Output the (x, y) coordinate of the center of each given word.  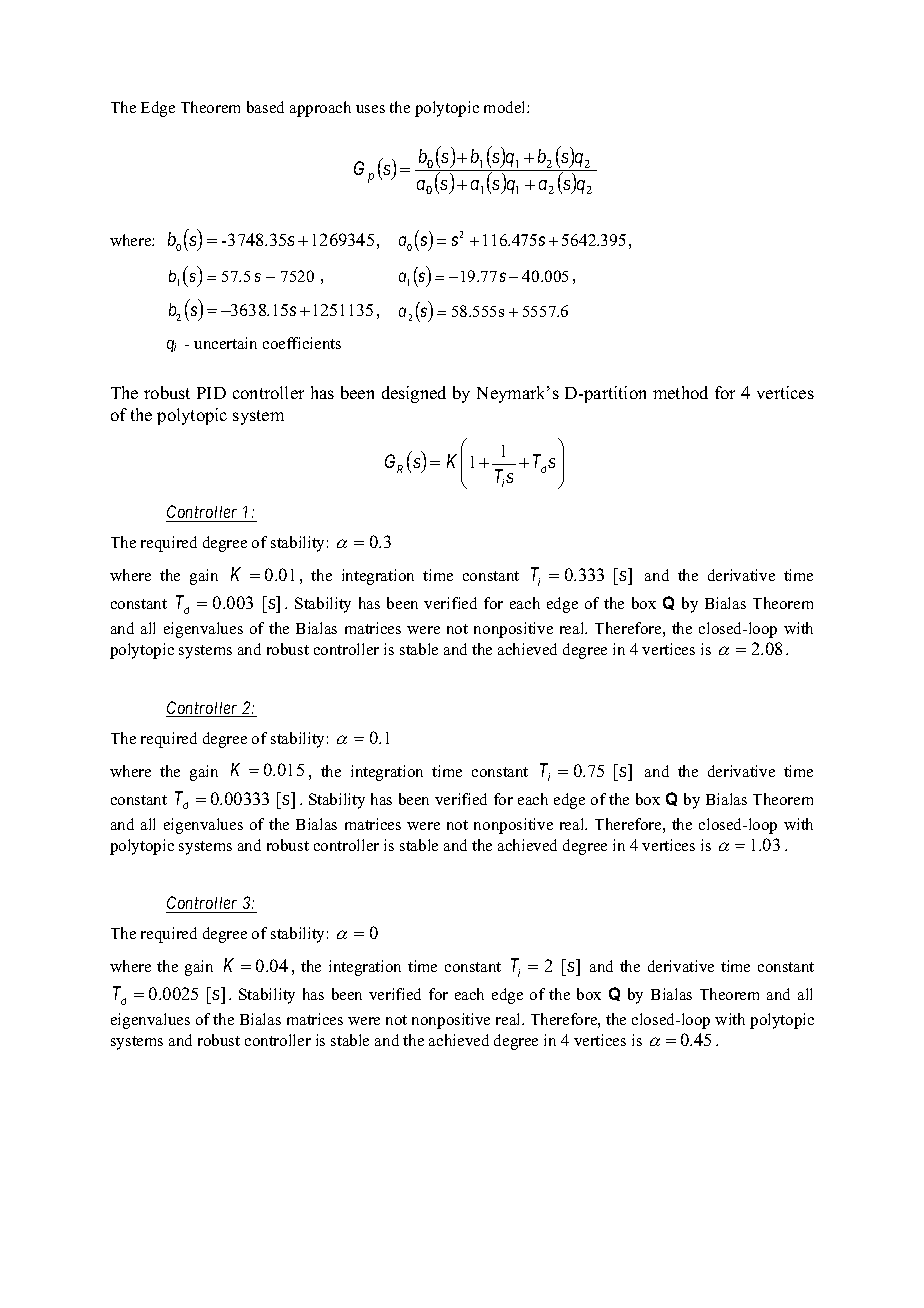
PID (211, 393)
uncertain (225, 343)
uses (370, 109)
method (680, 392)
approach (320, 109)
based (265, 107)
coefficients (302, 343)
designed (414, 394)
